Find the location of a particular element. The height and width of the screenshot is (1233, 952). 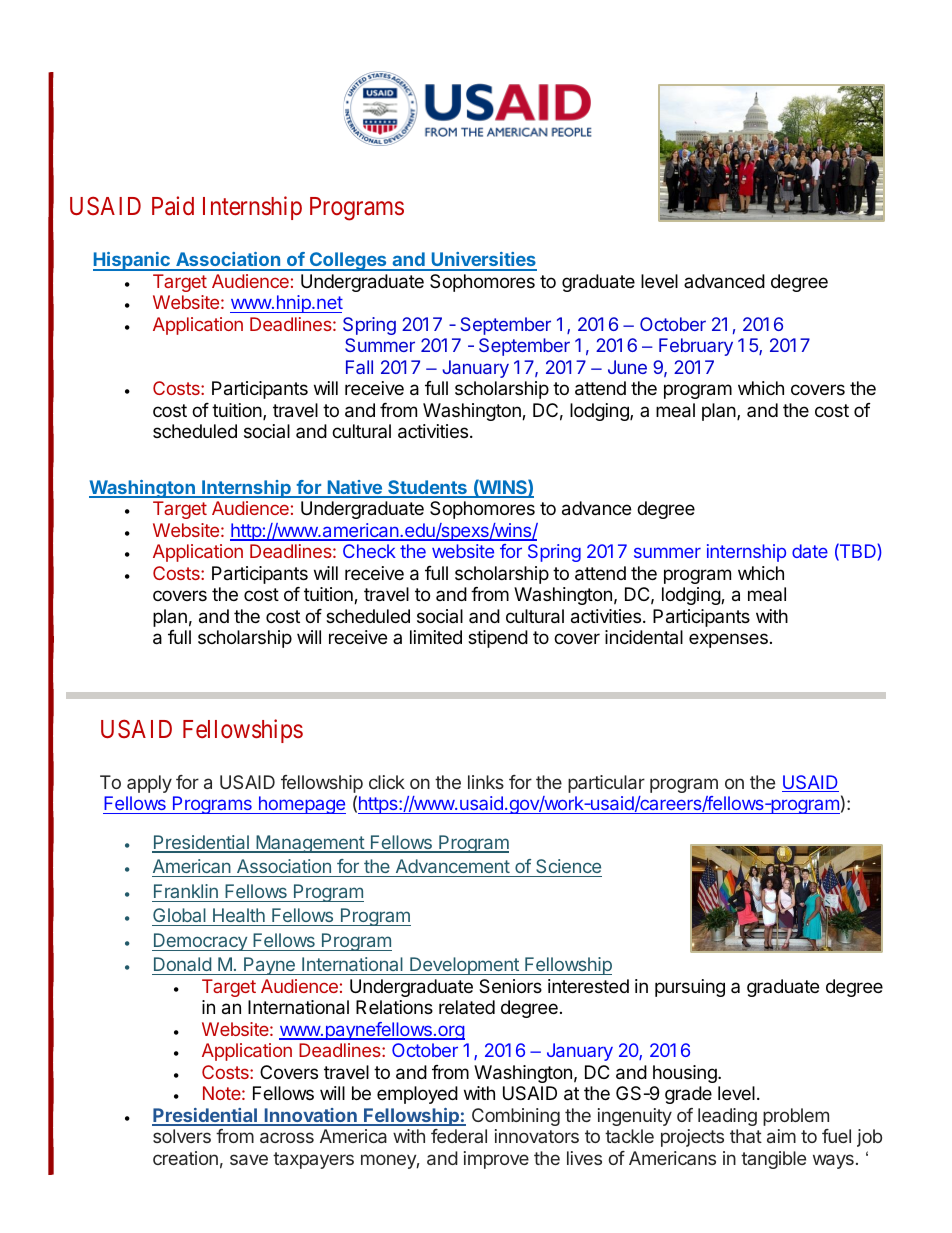

solvers is located at coordinates (182, 1136).
